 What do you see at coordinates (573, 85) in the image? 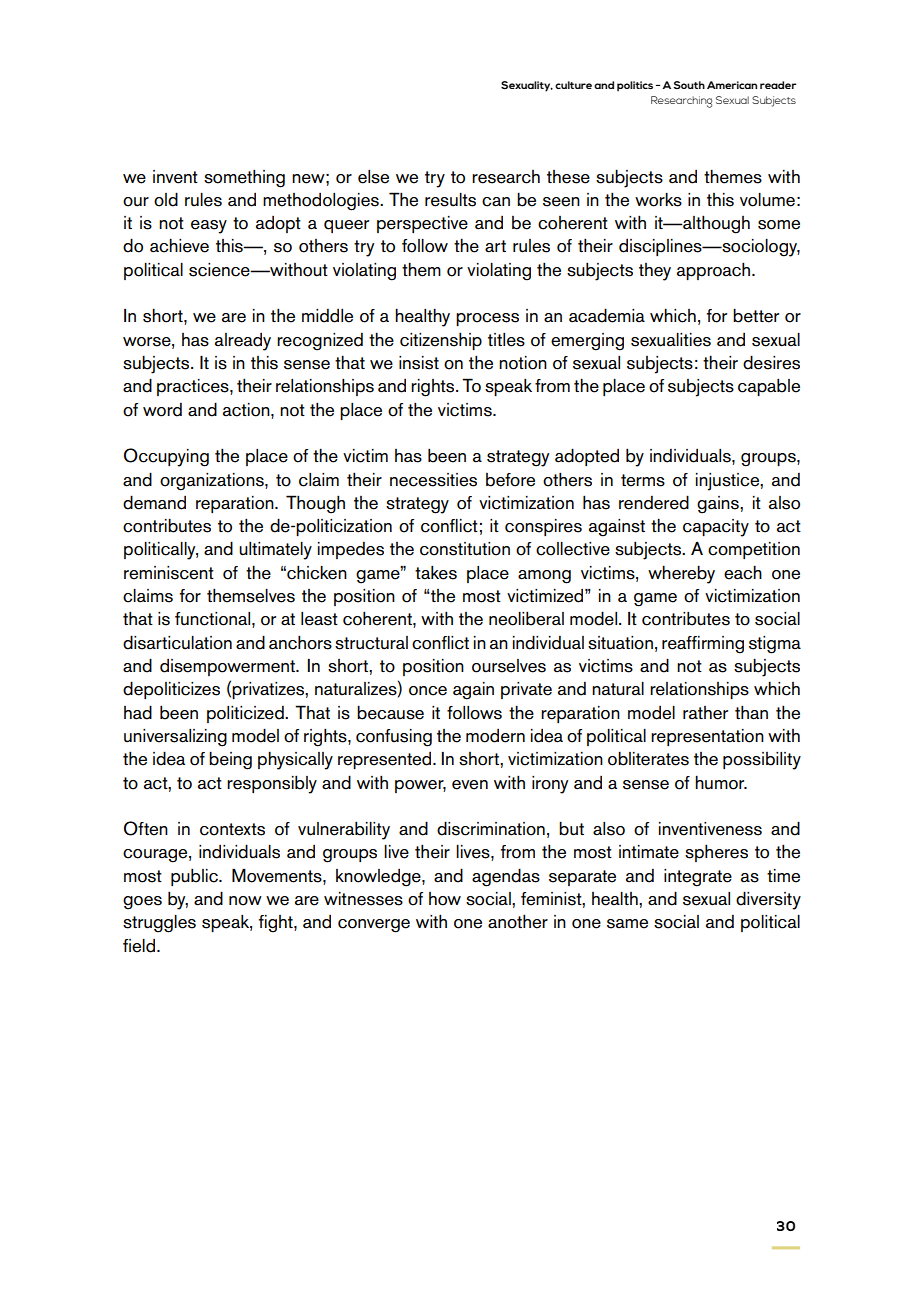
I see `culture` at bounding box center [573, 85].
